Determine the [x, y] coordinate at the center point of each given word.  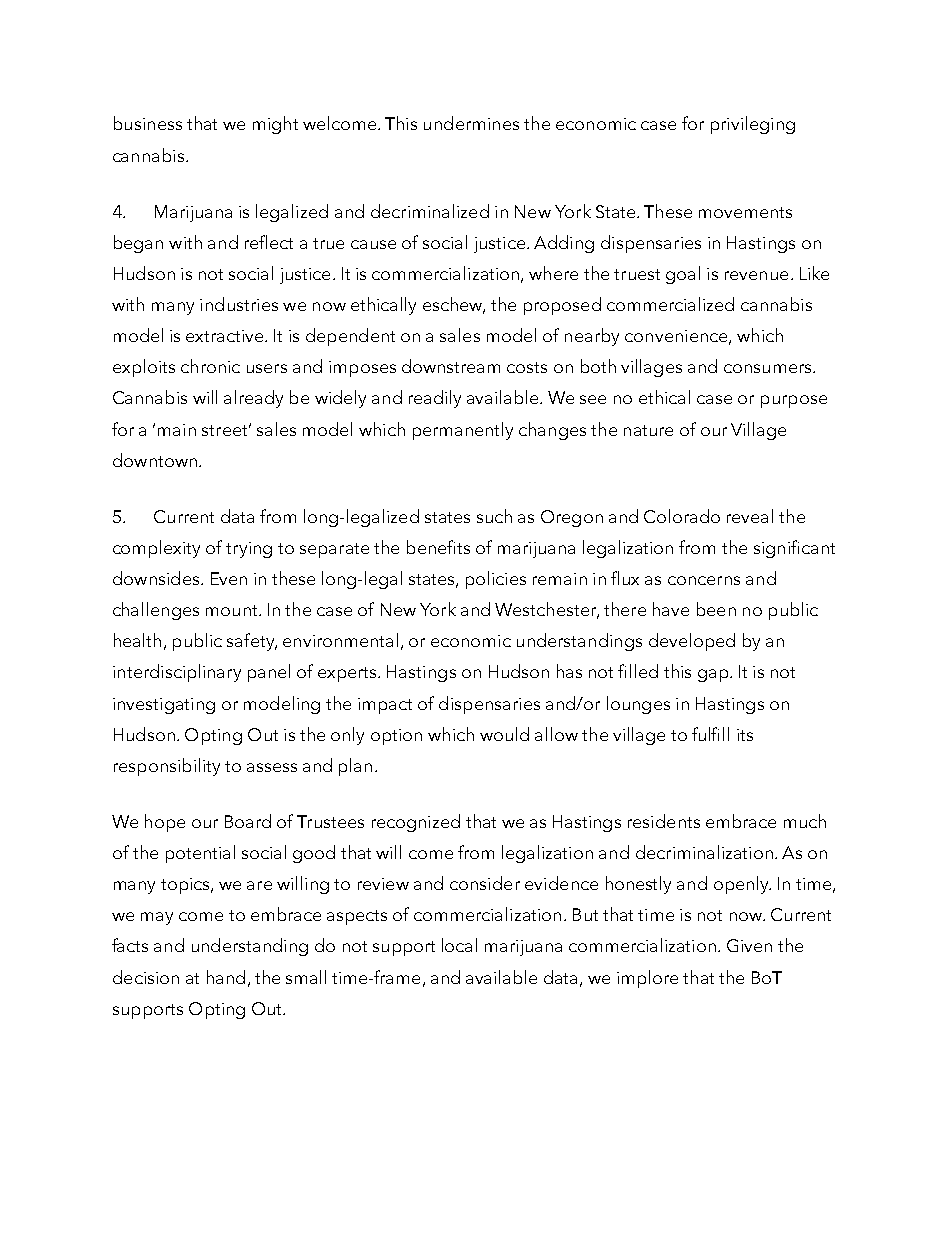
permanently [463, 431]
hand [226, 977]
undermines [471, 123]
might [275, 125]
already [253, 399]
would [504, 734]
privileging [753, 125]
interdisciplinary [177, 673]
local [459, 945]
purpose [794, 401]
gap [714, 675]
